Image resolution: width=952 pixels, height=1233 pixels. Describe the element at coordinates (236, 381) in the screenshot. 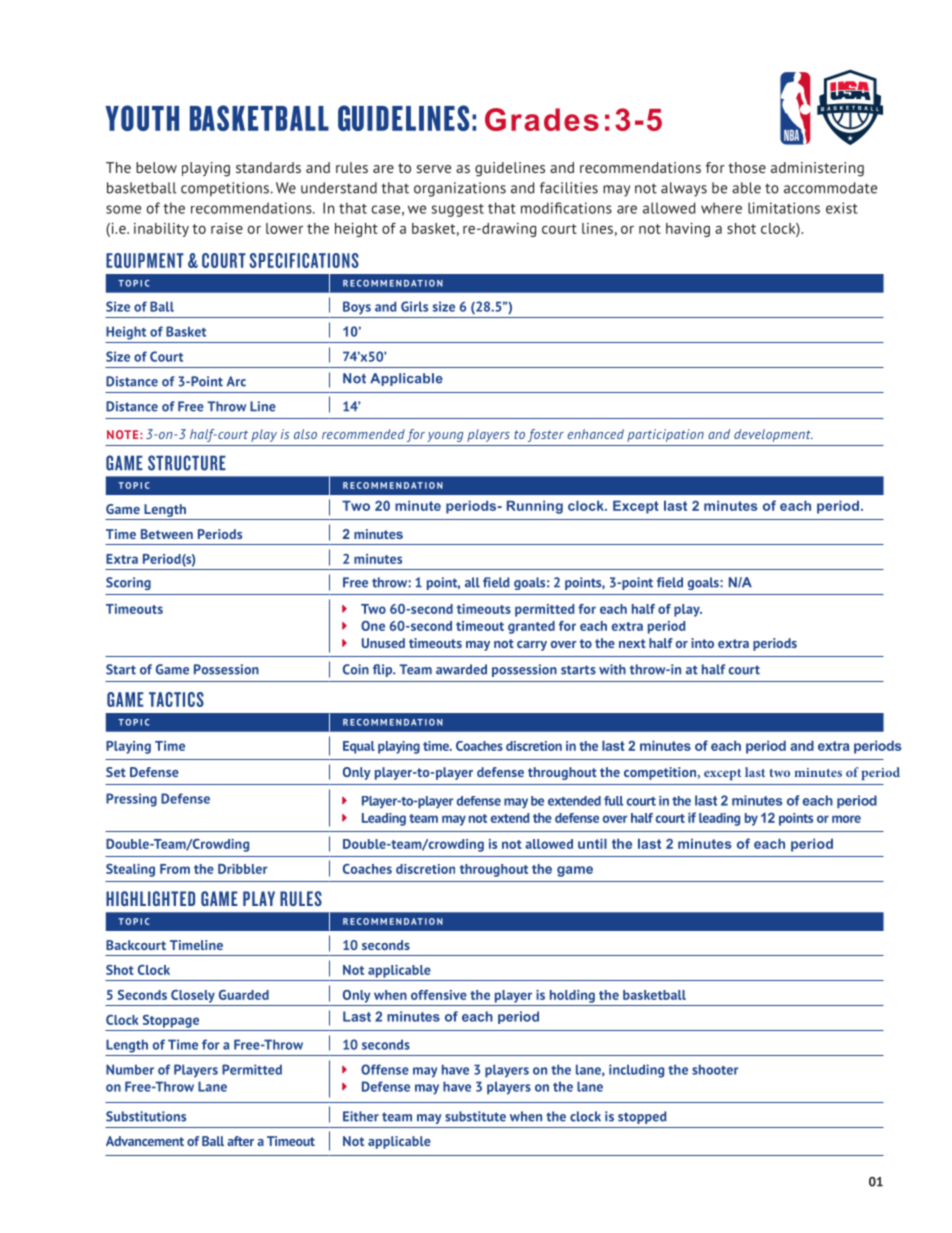

I see `Arc` at that location.
